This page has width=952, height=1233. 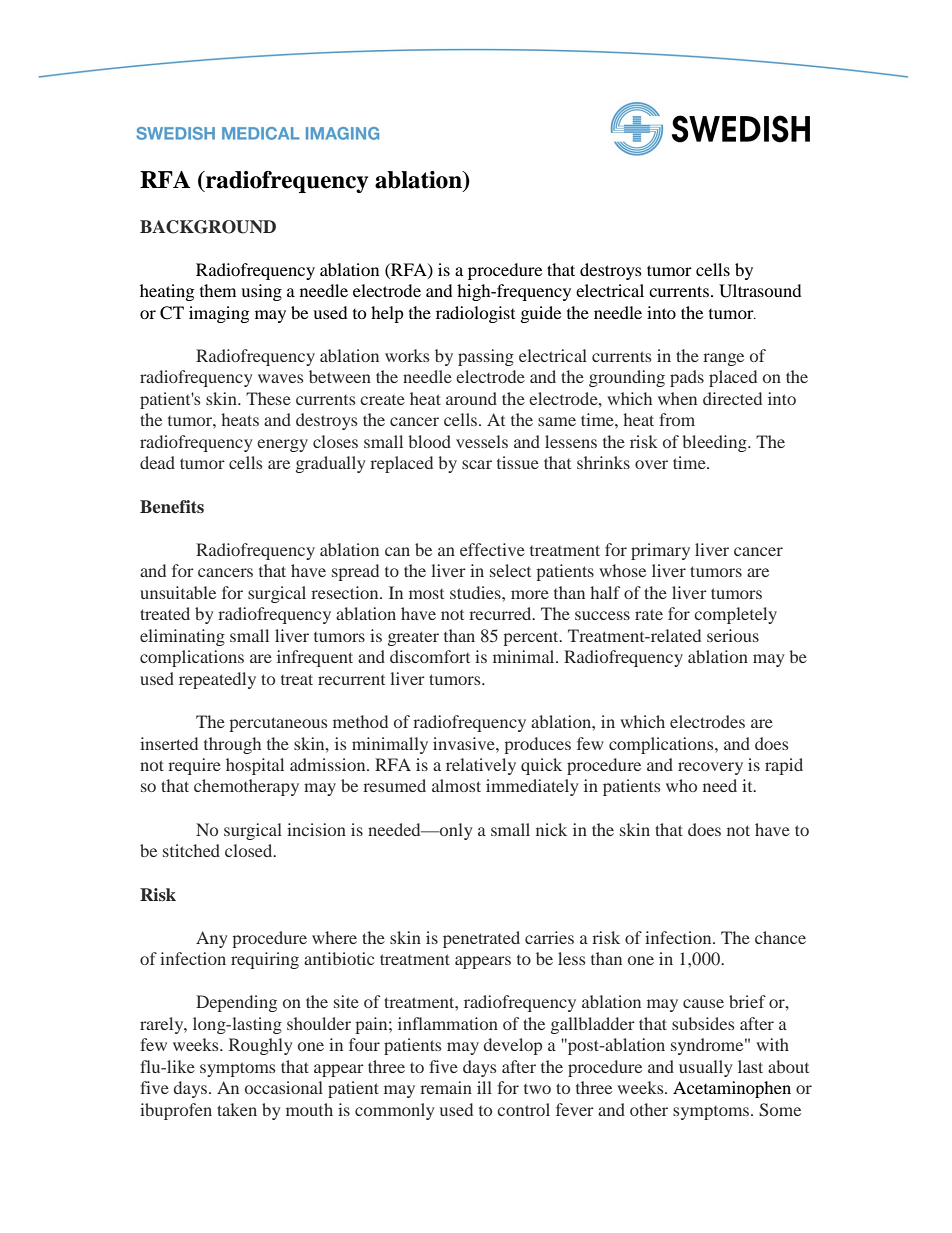 I want to click on Acetaminophen, so click(x=732, y=1089).
